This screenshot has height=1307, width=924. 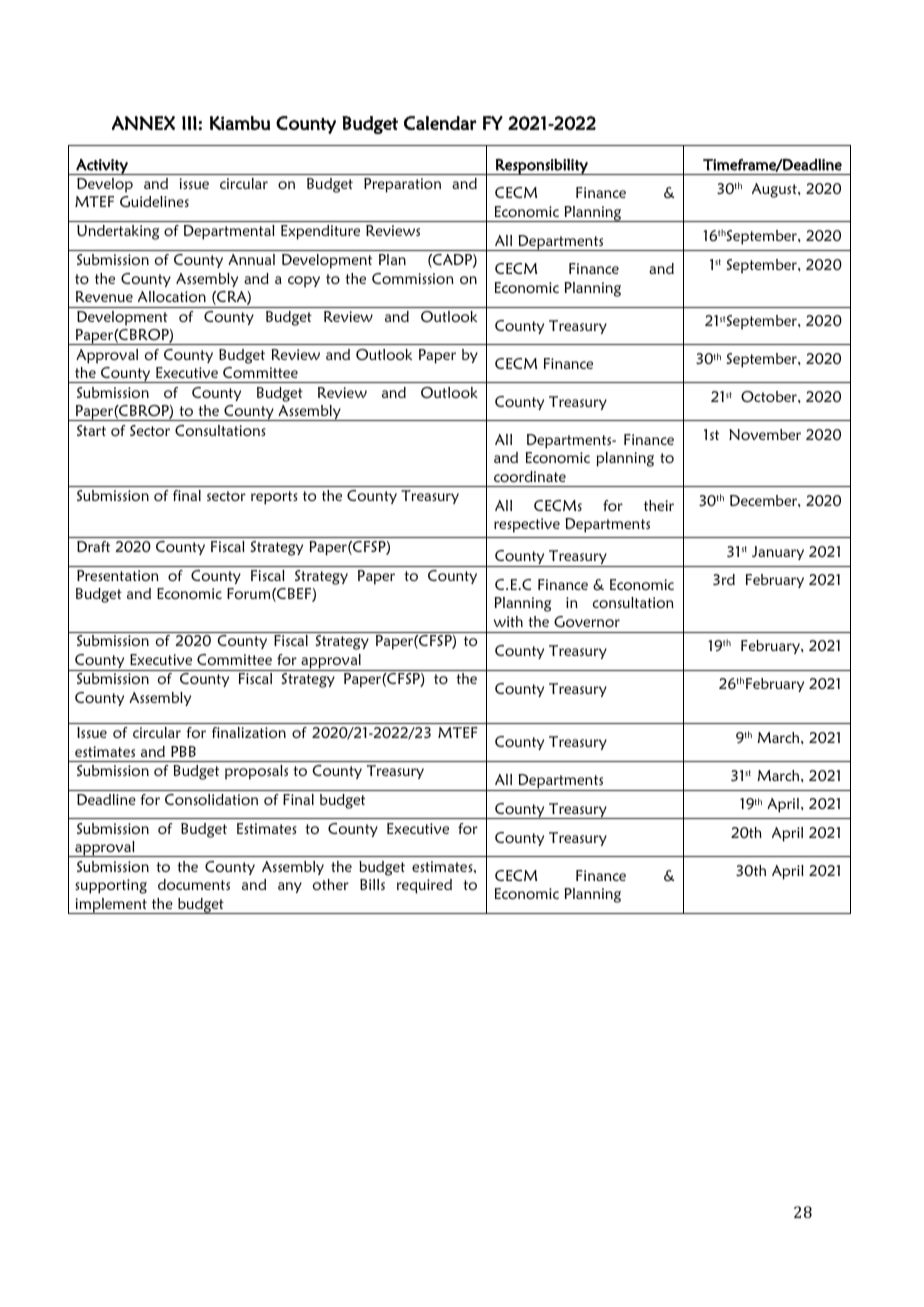 What do you see at coordinates (587, 621) in the screenshot?
I see `Governor` at bounding box center [587, 621].
